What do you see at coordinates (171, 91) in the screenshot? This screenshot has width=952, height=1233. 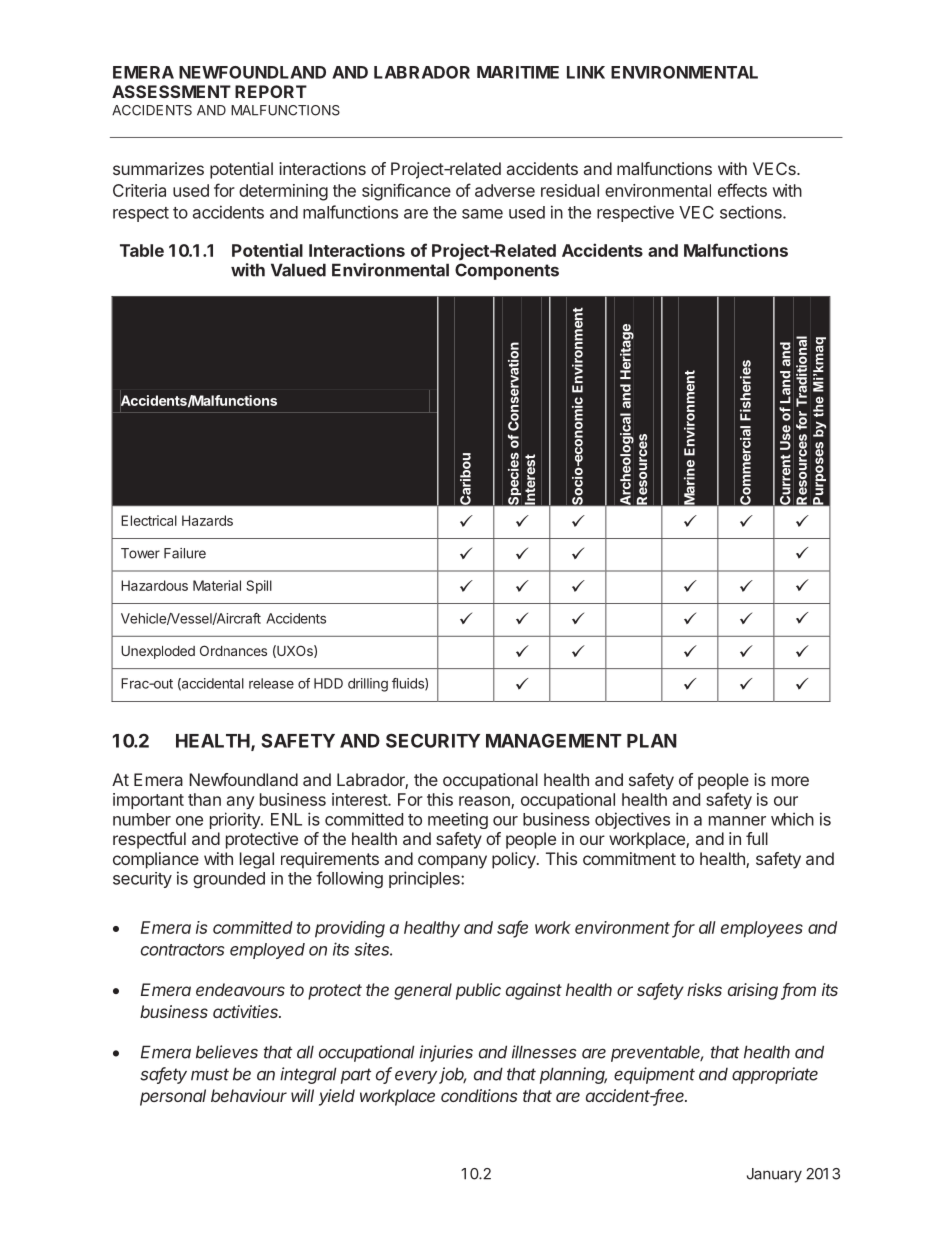 I see `ASSESSMENT` at bounding box center [171, 91].
